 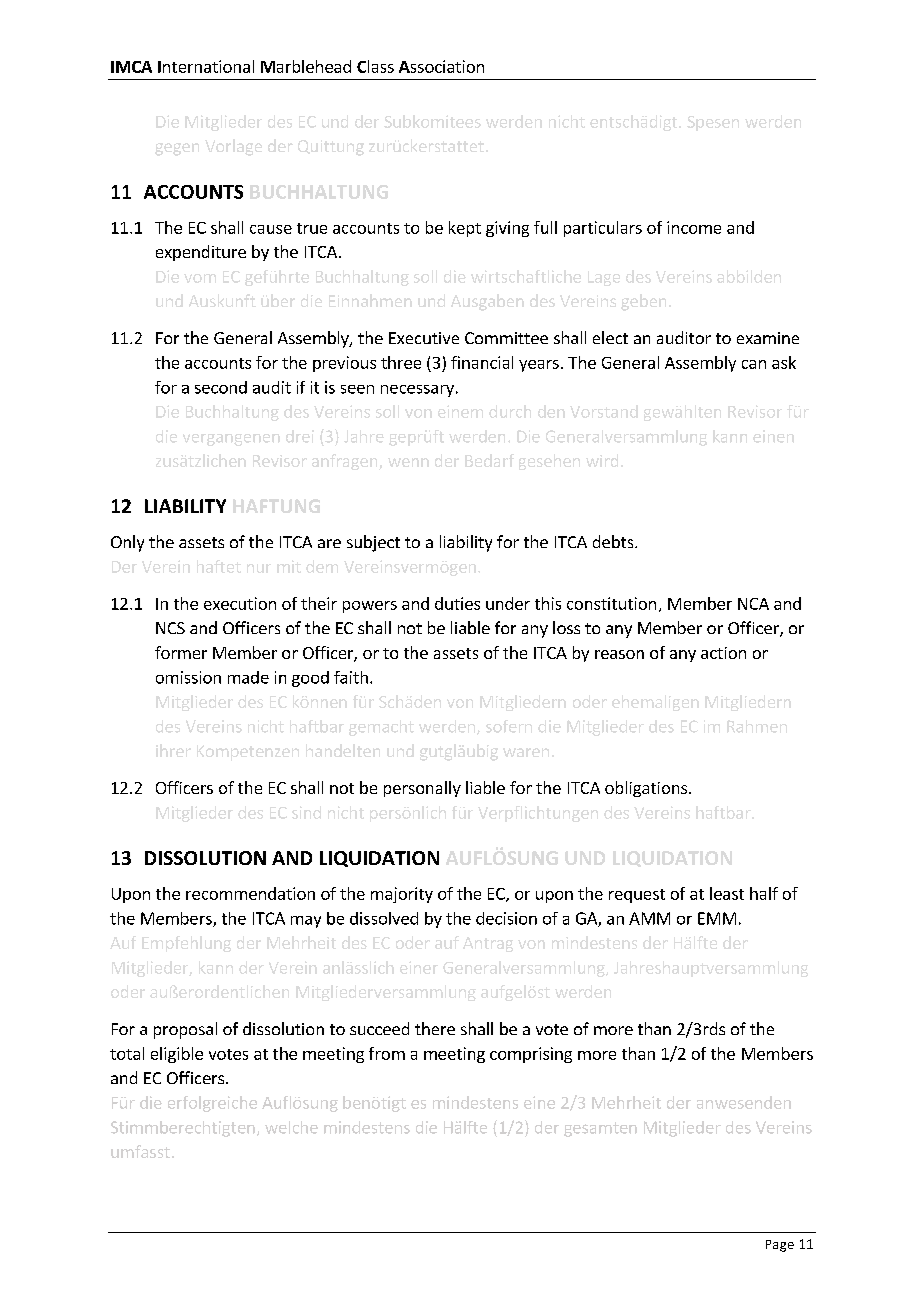 What do you see at coordinates (417, 391) in the page?
I see `necessary` at bounding box center [417, 391].
